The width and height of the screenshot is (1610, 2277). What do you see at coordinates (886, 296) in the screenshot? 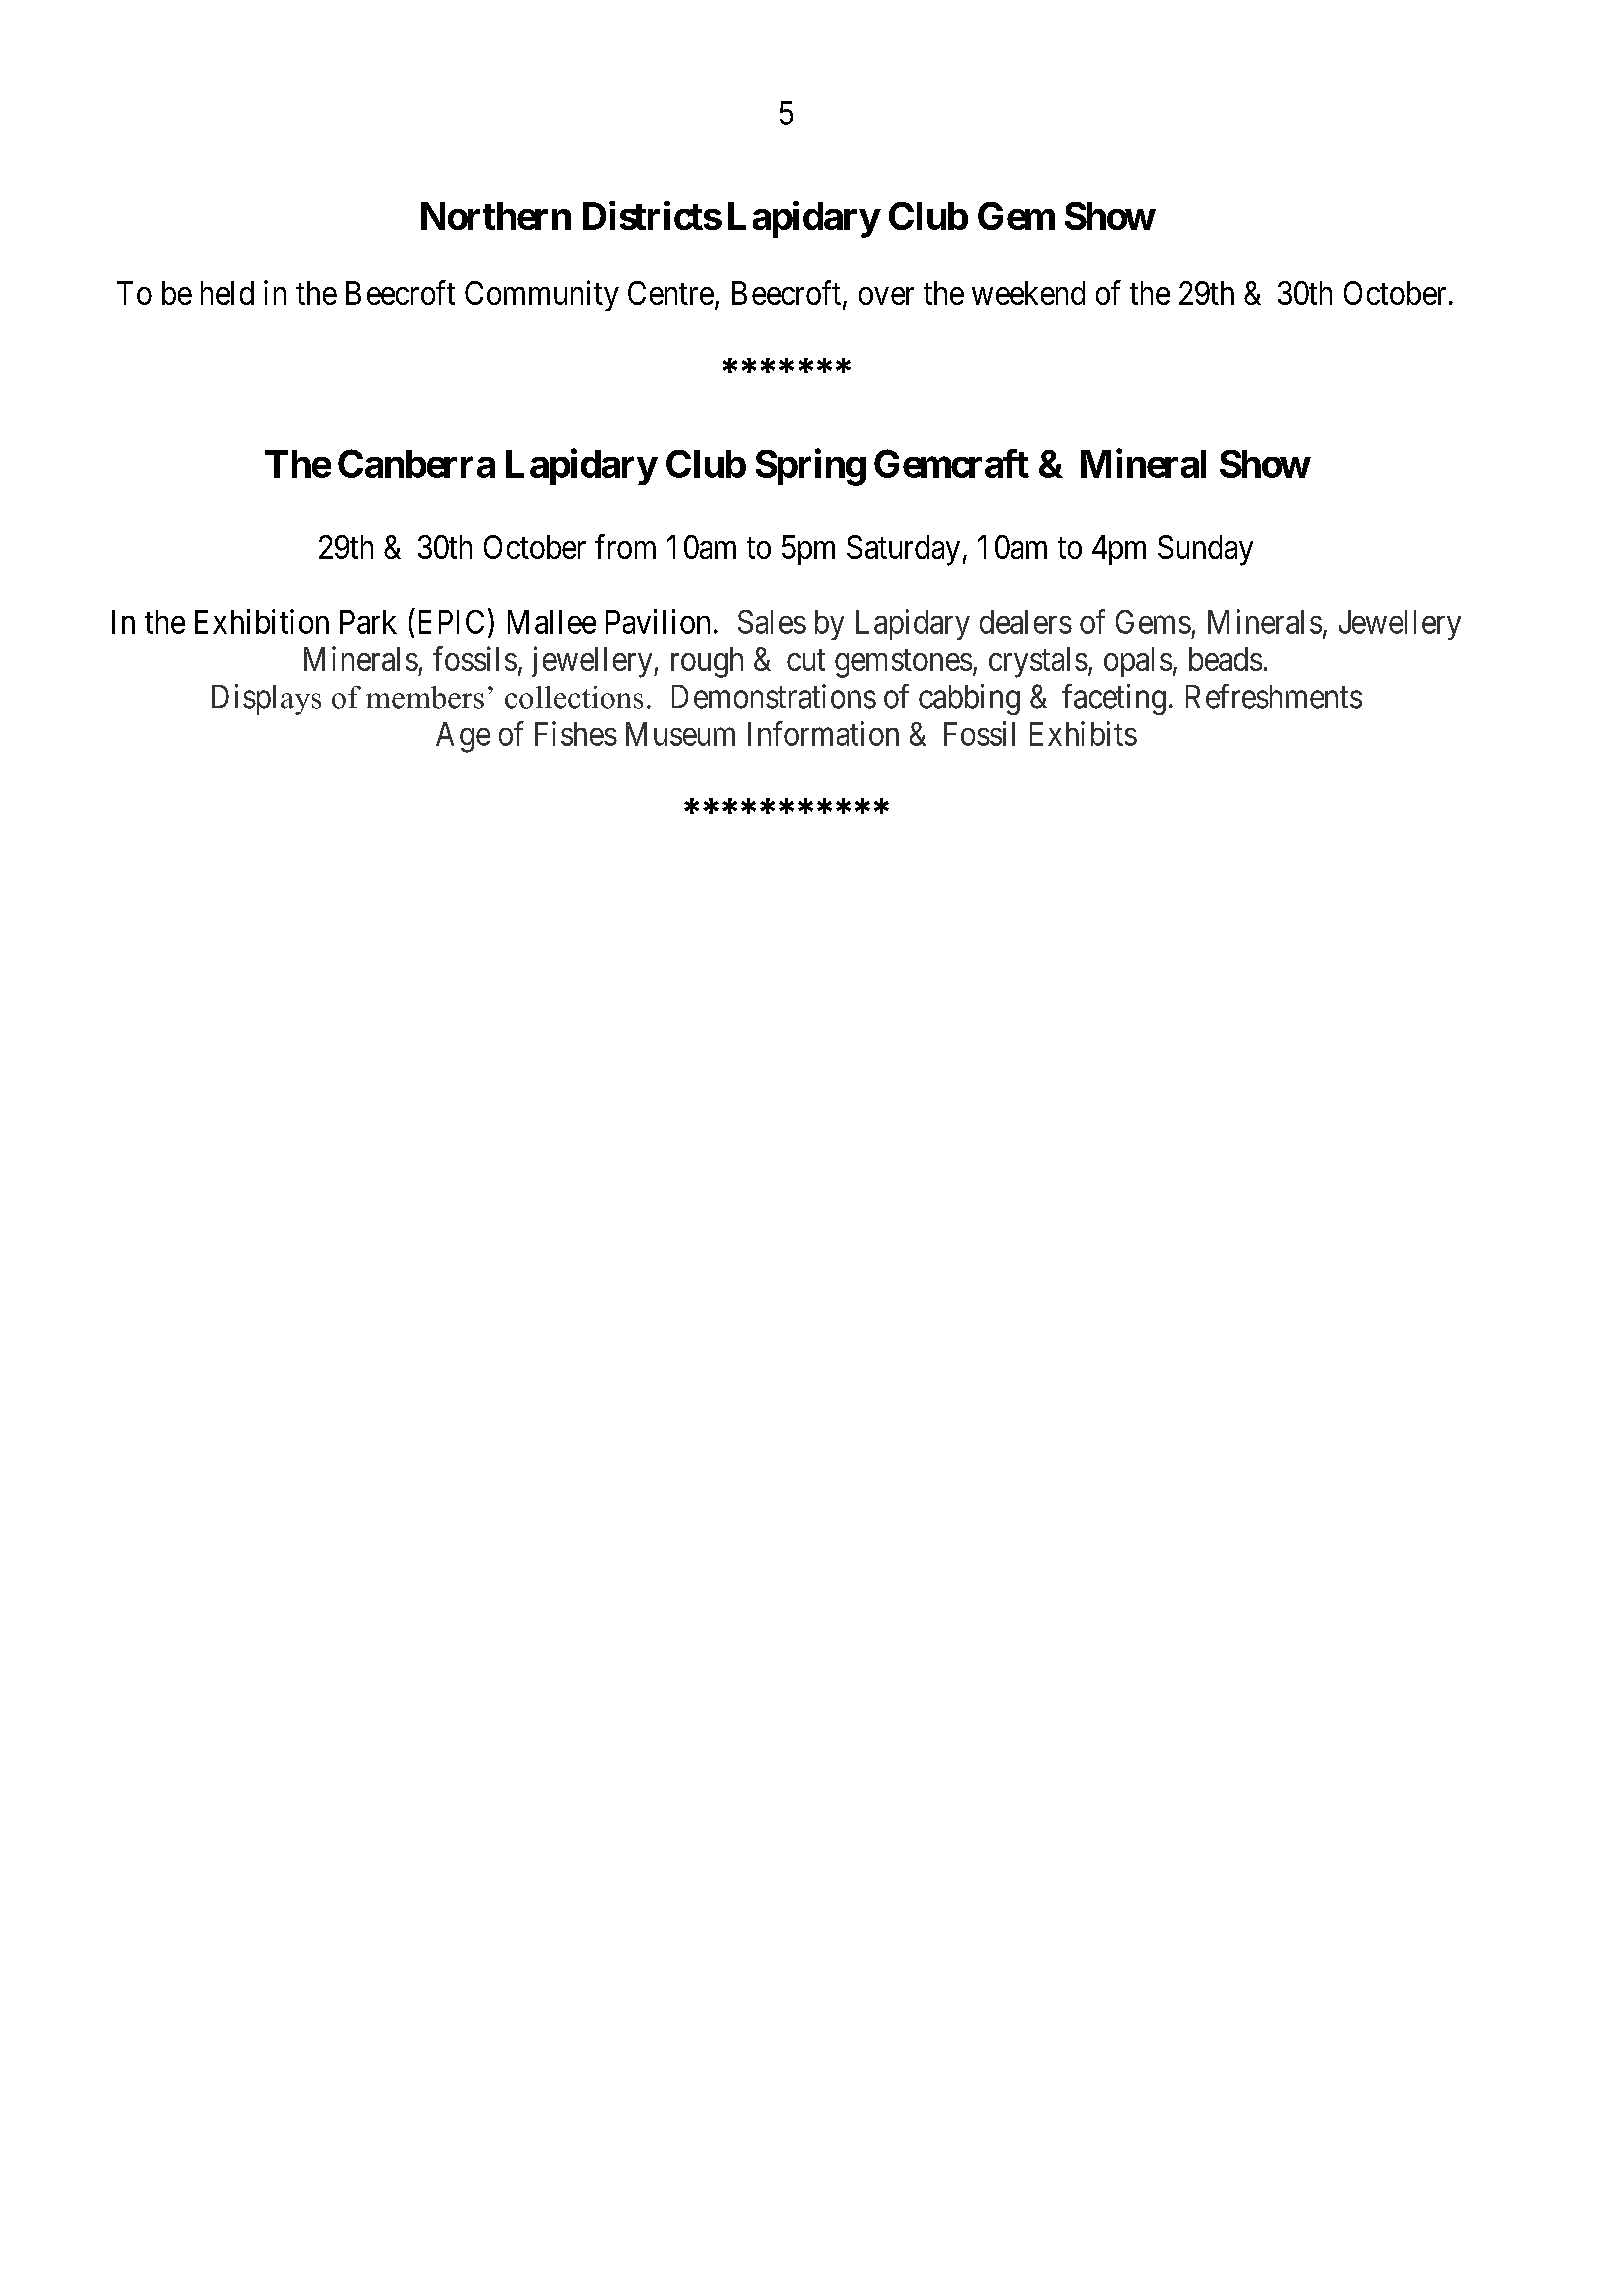
I see `over` at bounding box center [886, 296].
